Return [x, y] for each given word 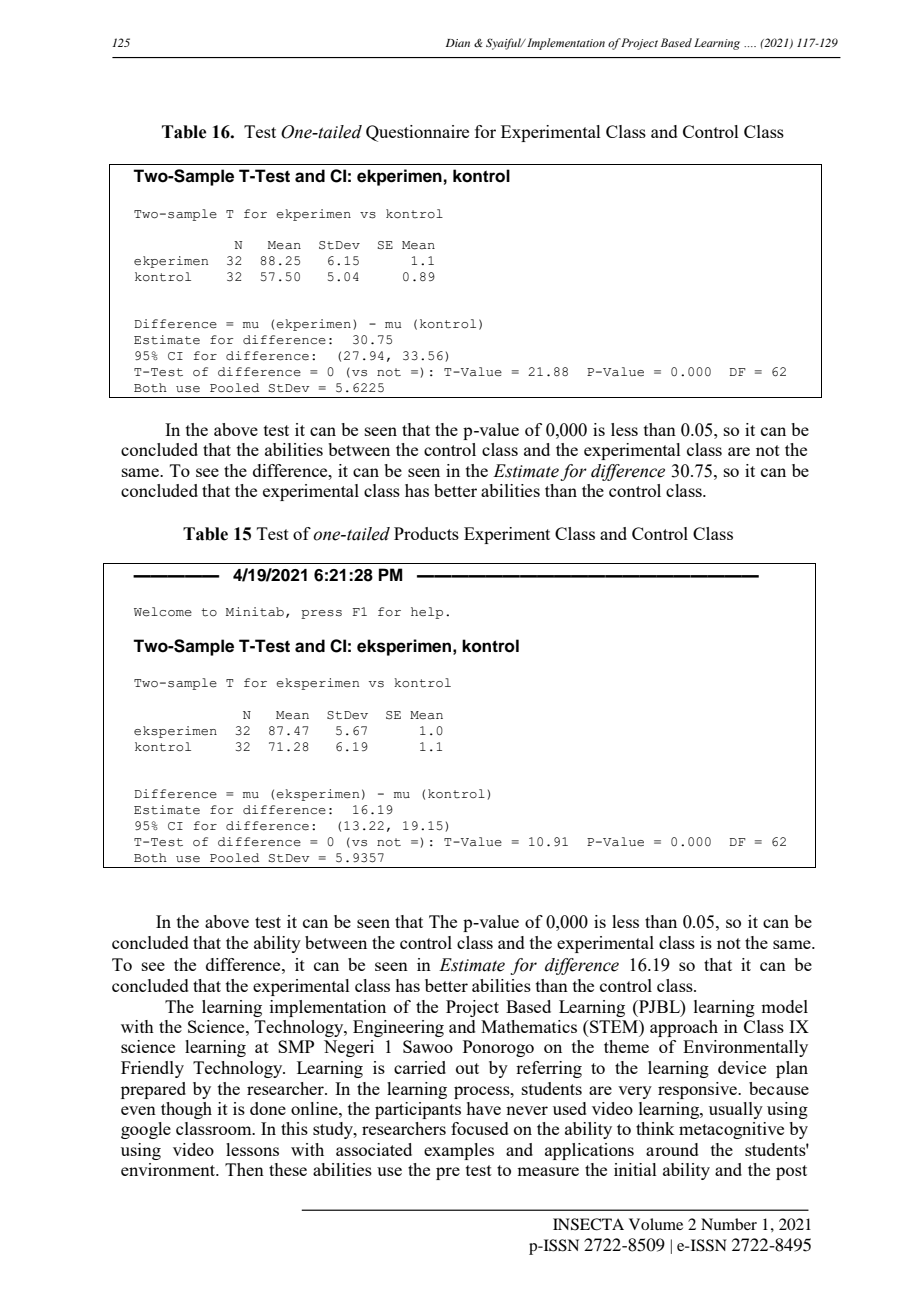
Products [426, 533]
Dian [458, 43]
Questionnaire [417, 133]
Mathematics [529, 1026]
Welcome [163, 612]
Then [244, 1169]
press [321, 614]
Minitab [255, 612]
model [784, 1006]
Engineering [398, 1028]
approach [684, 1028]
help [427, 613]
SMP [296, 1046]
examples [459, 1151]
